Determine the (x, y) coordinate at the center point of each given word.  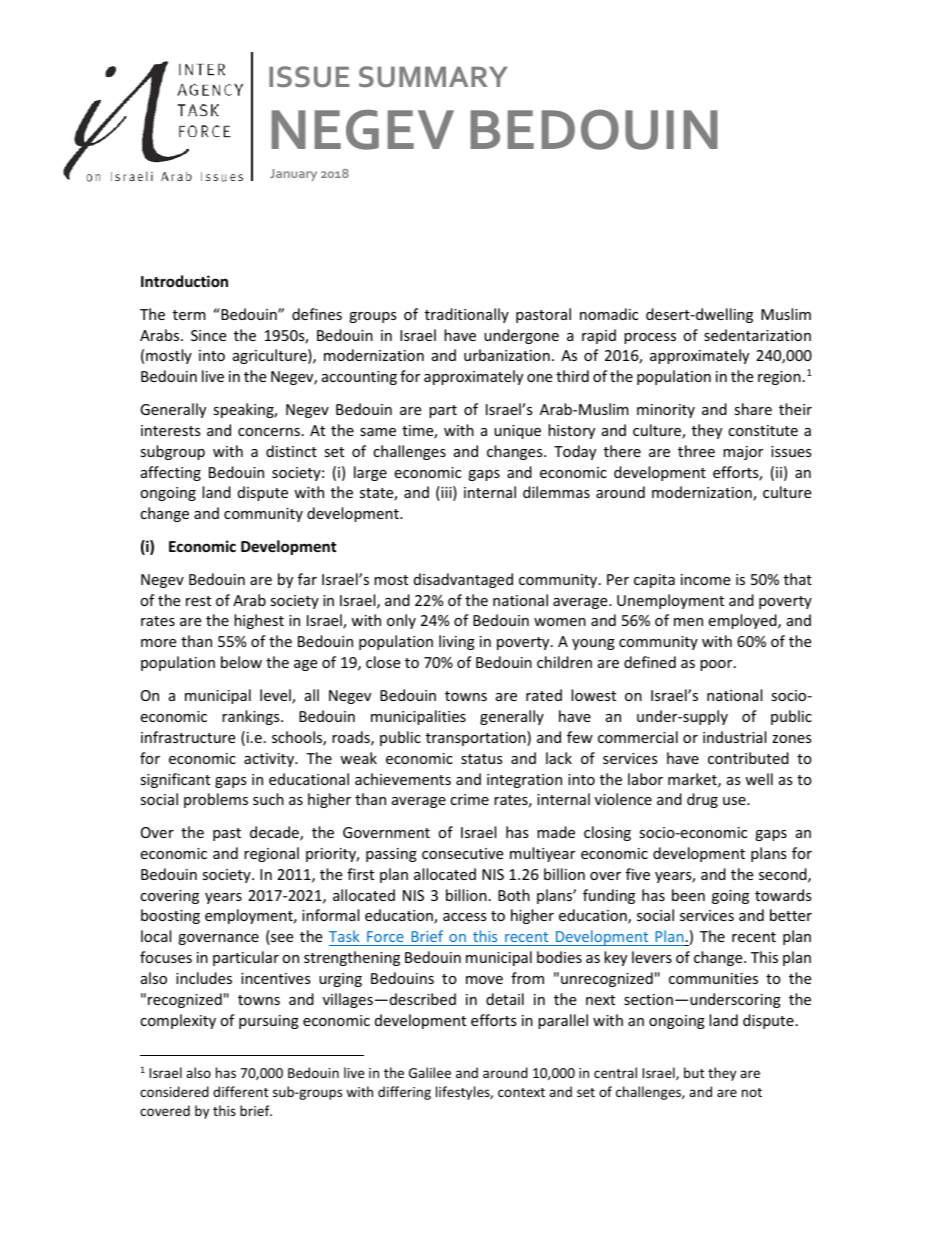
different (240, 1091)
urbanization (507, 355)
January (293, 175)
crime (469, 799)
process (650, 338)
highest (259, 621)
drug (702, 800)
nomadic (609, 314)
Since (208, 335)
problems (216, 800)
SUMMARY (433, 76)
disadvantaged (463, 580)
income (705, 579)
